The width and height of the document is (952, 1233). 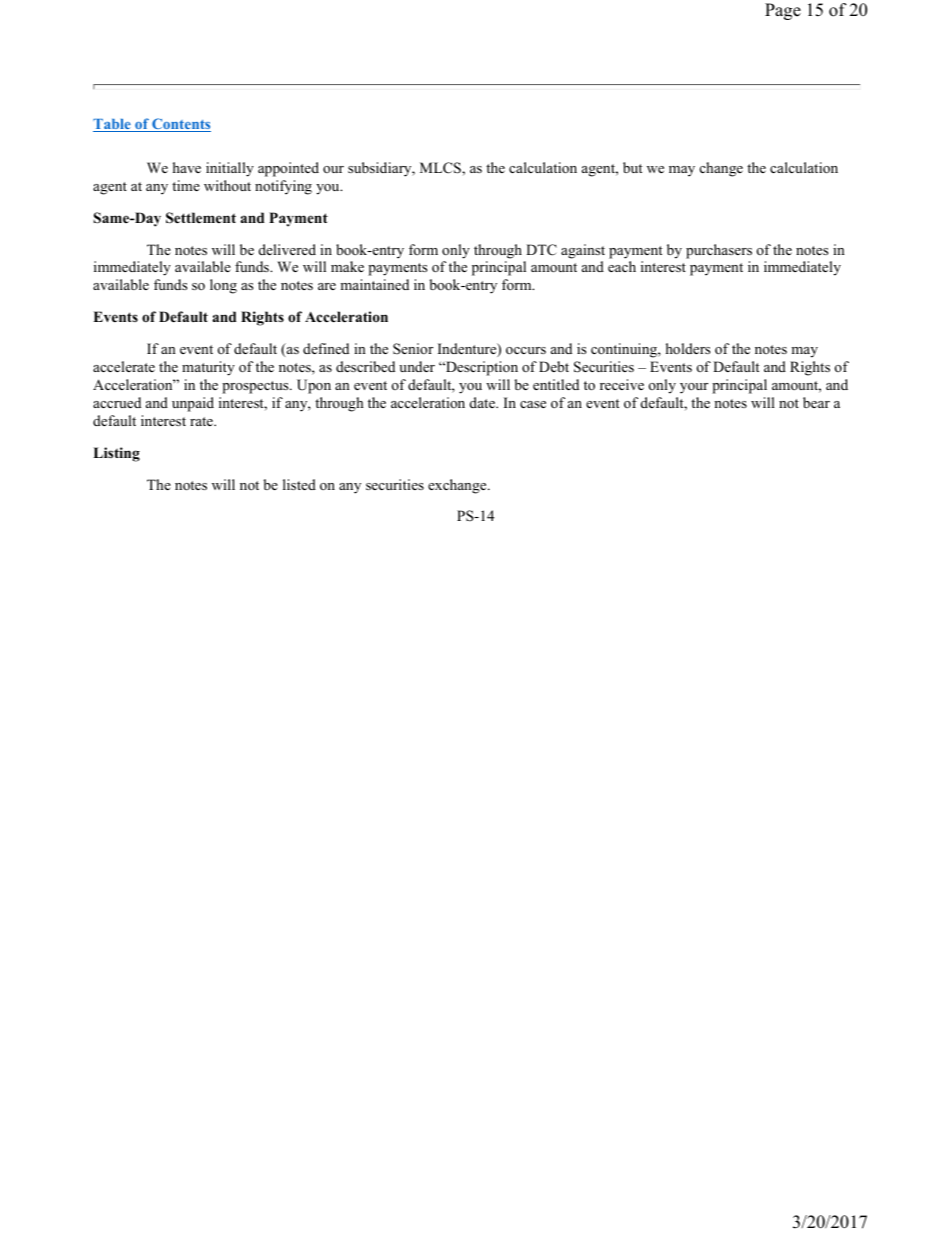 What do you see at coordinates (719, 251) in the document?
I see `purchasers` at bounding box center [719, 251].
